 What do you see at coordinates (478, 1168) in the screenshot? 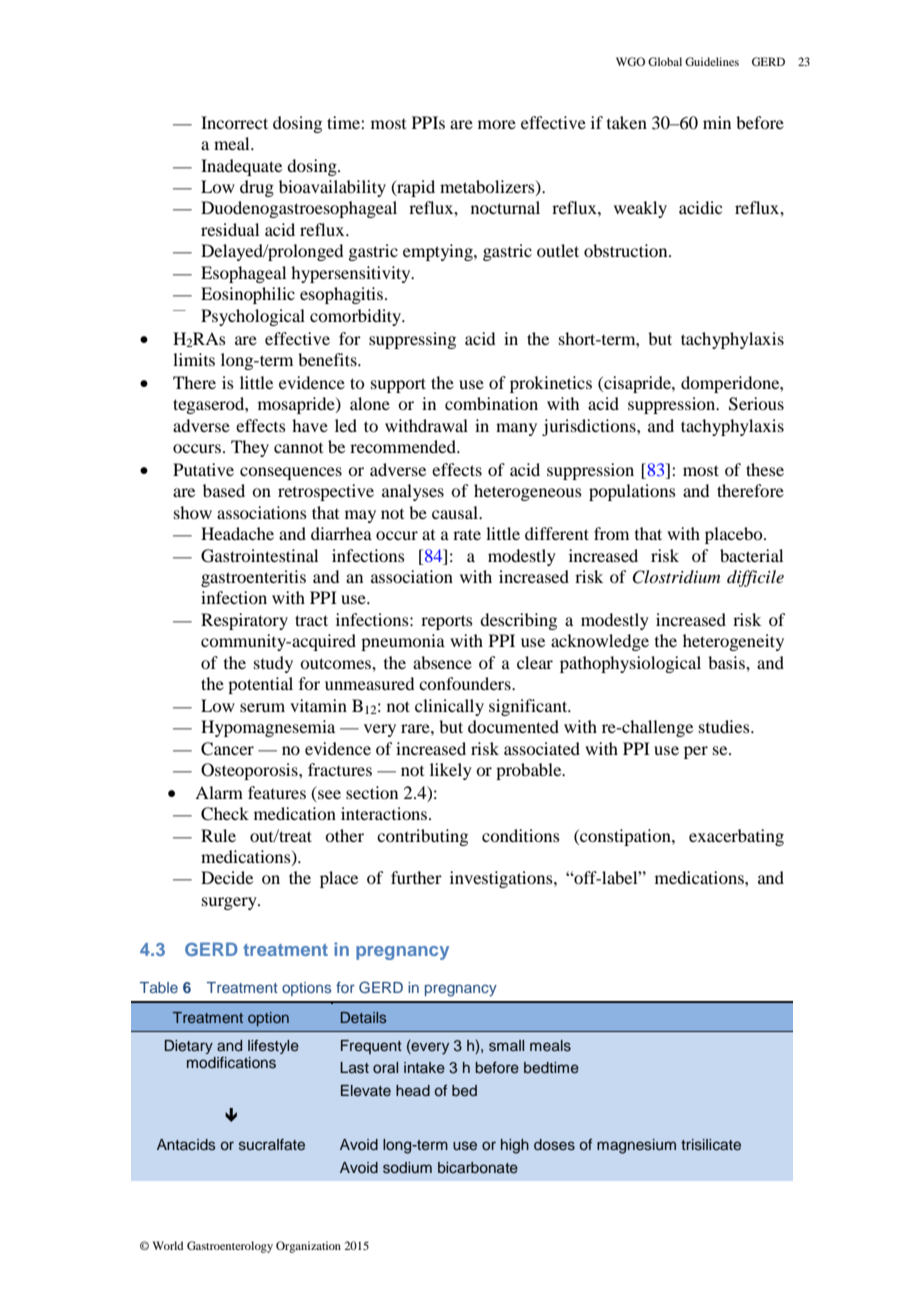
I see `bicarbonate` at bounding box center [478, 1168].
